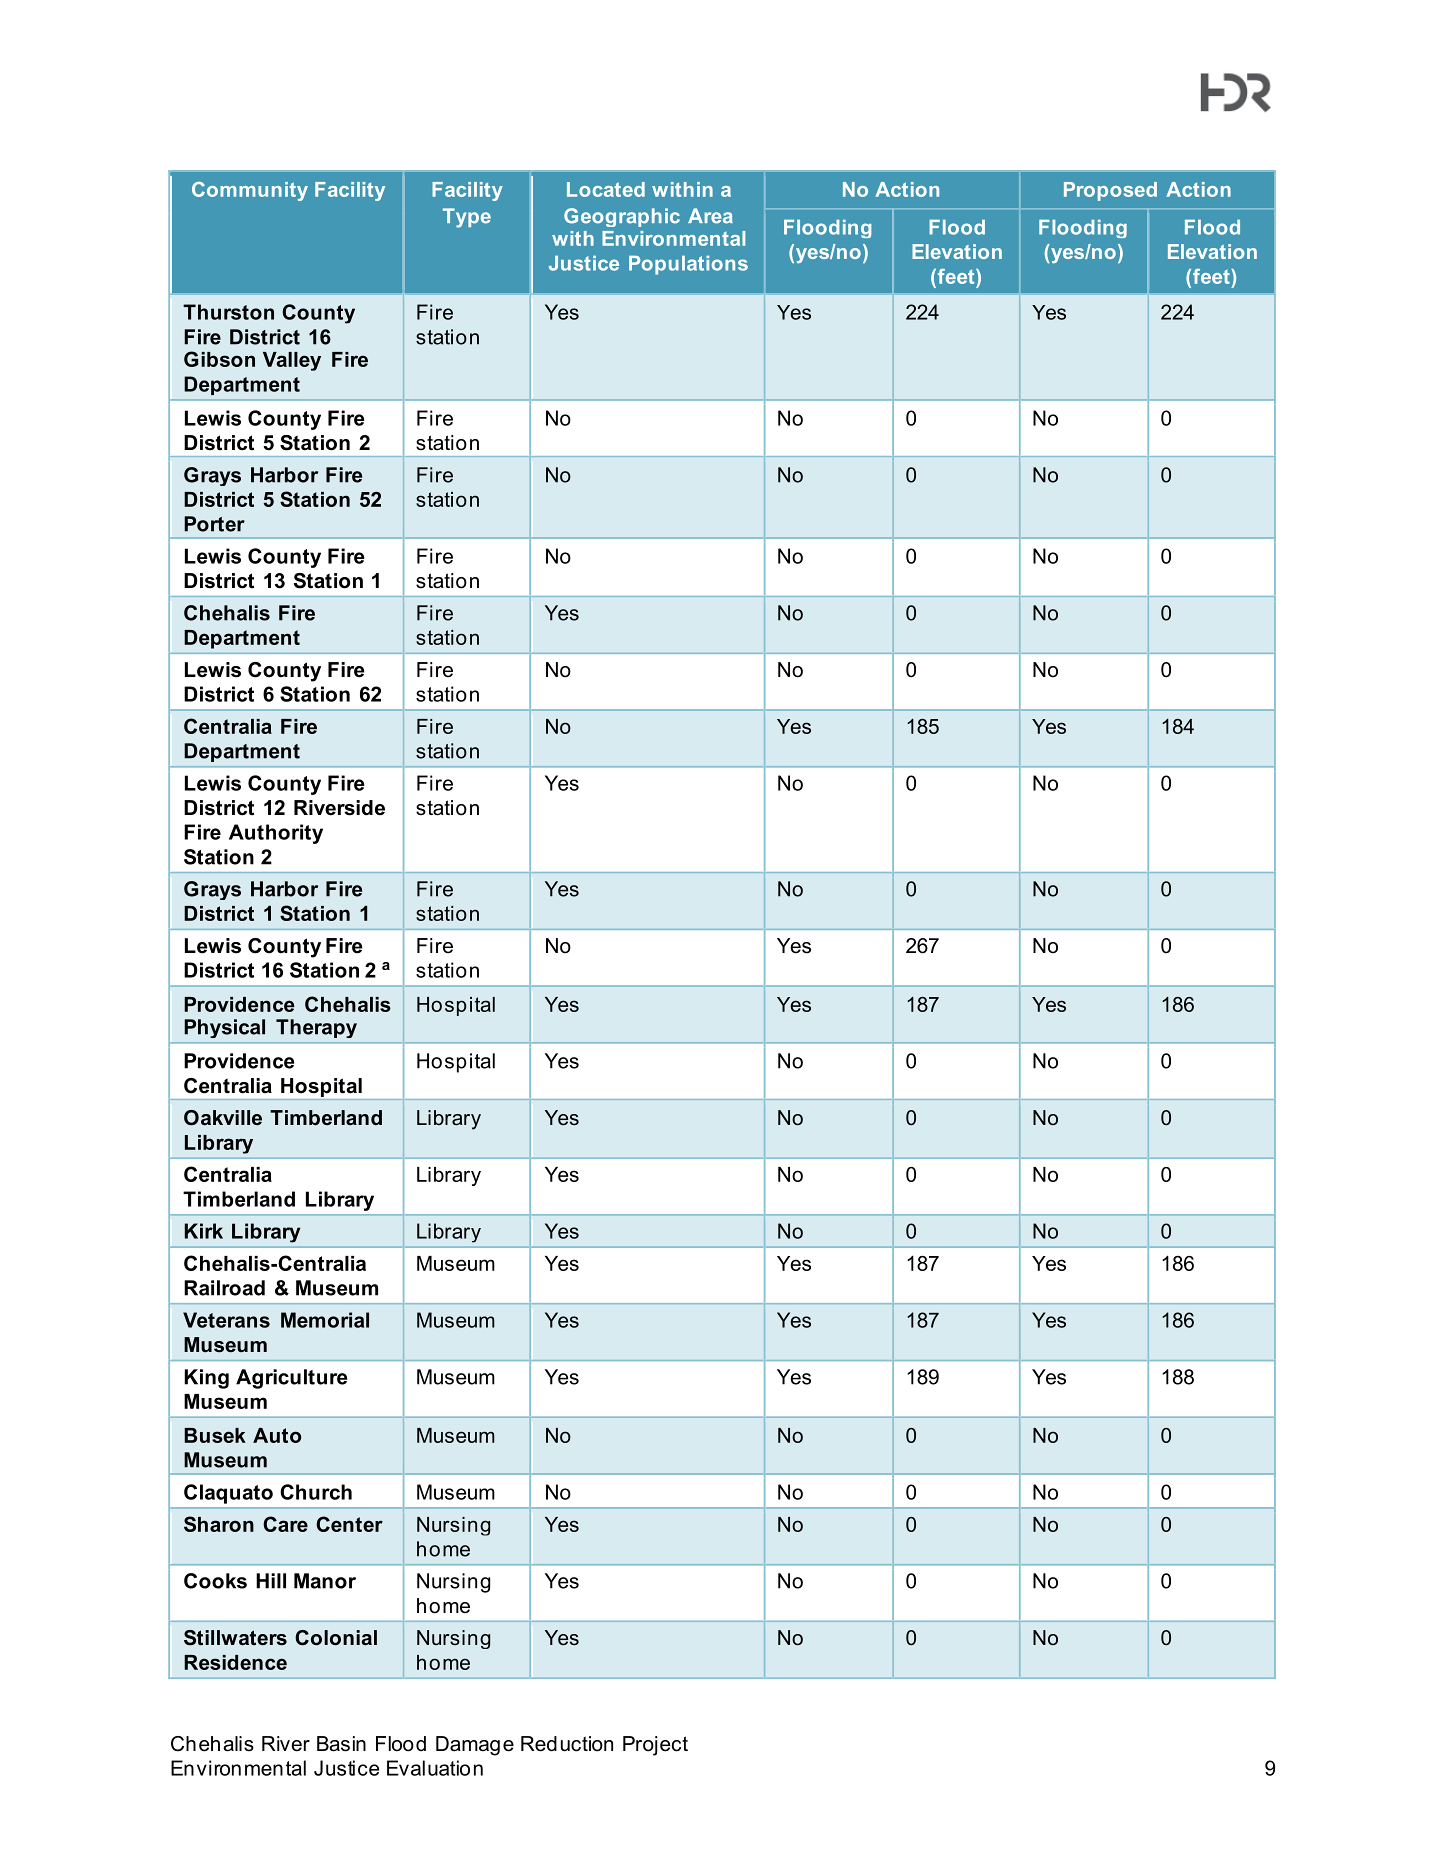  Describe the element at coordinates (276, 834) in the screenshot. I see `Authority` at that location.
